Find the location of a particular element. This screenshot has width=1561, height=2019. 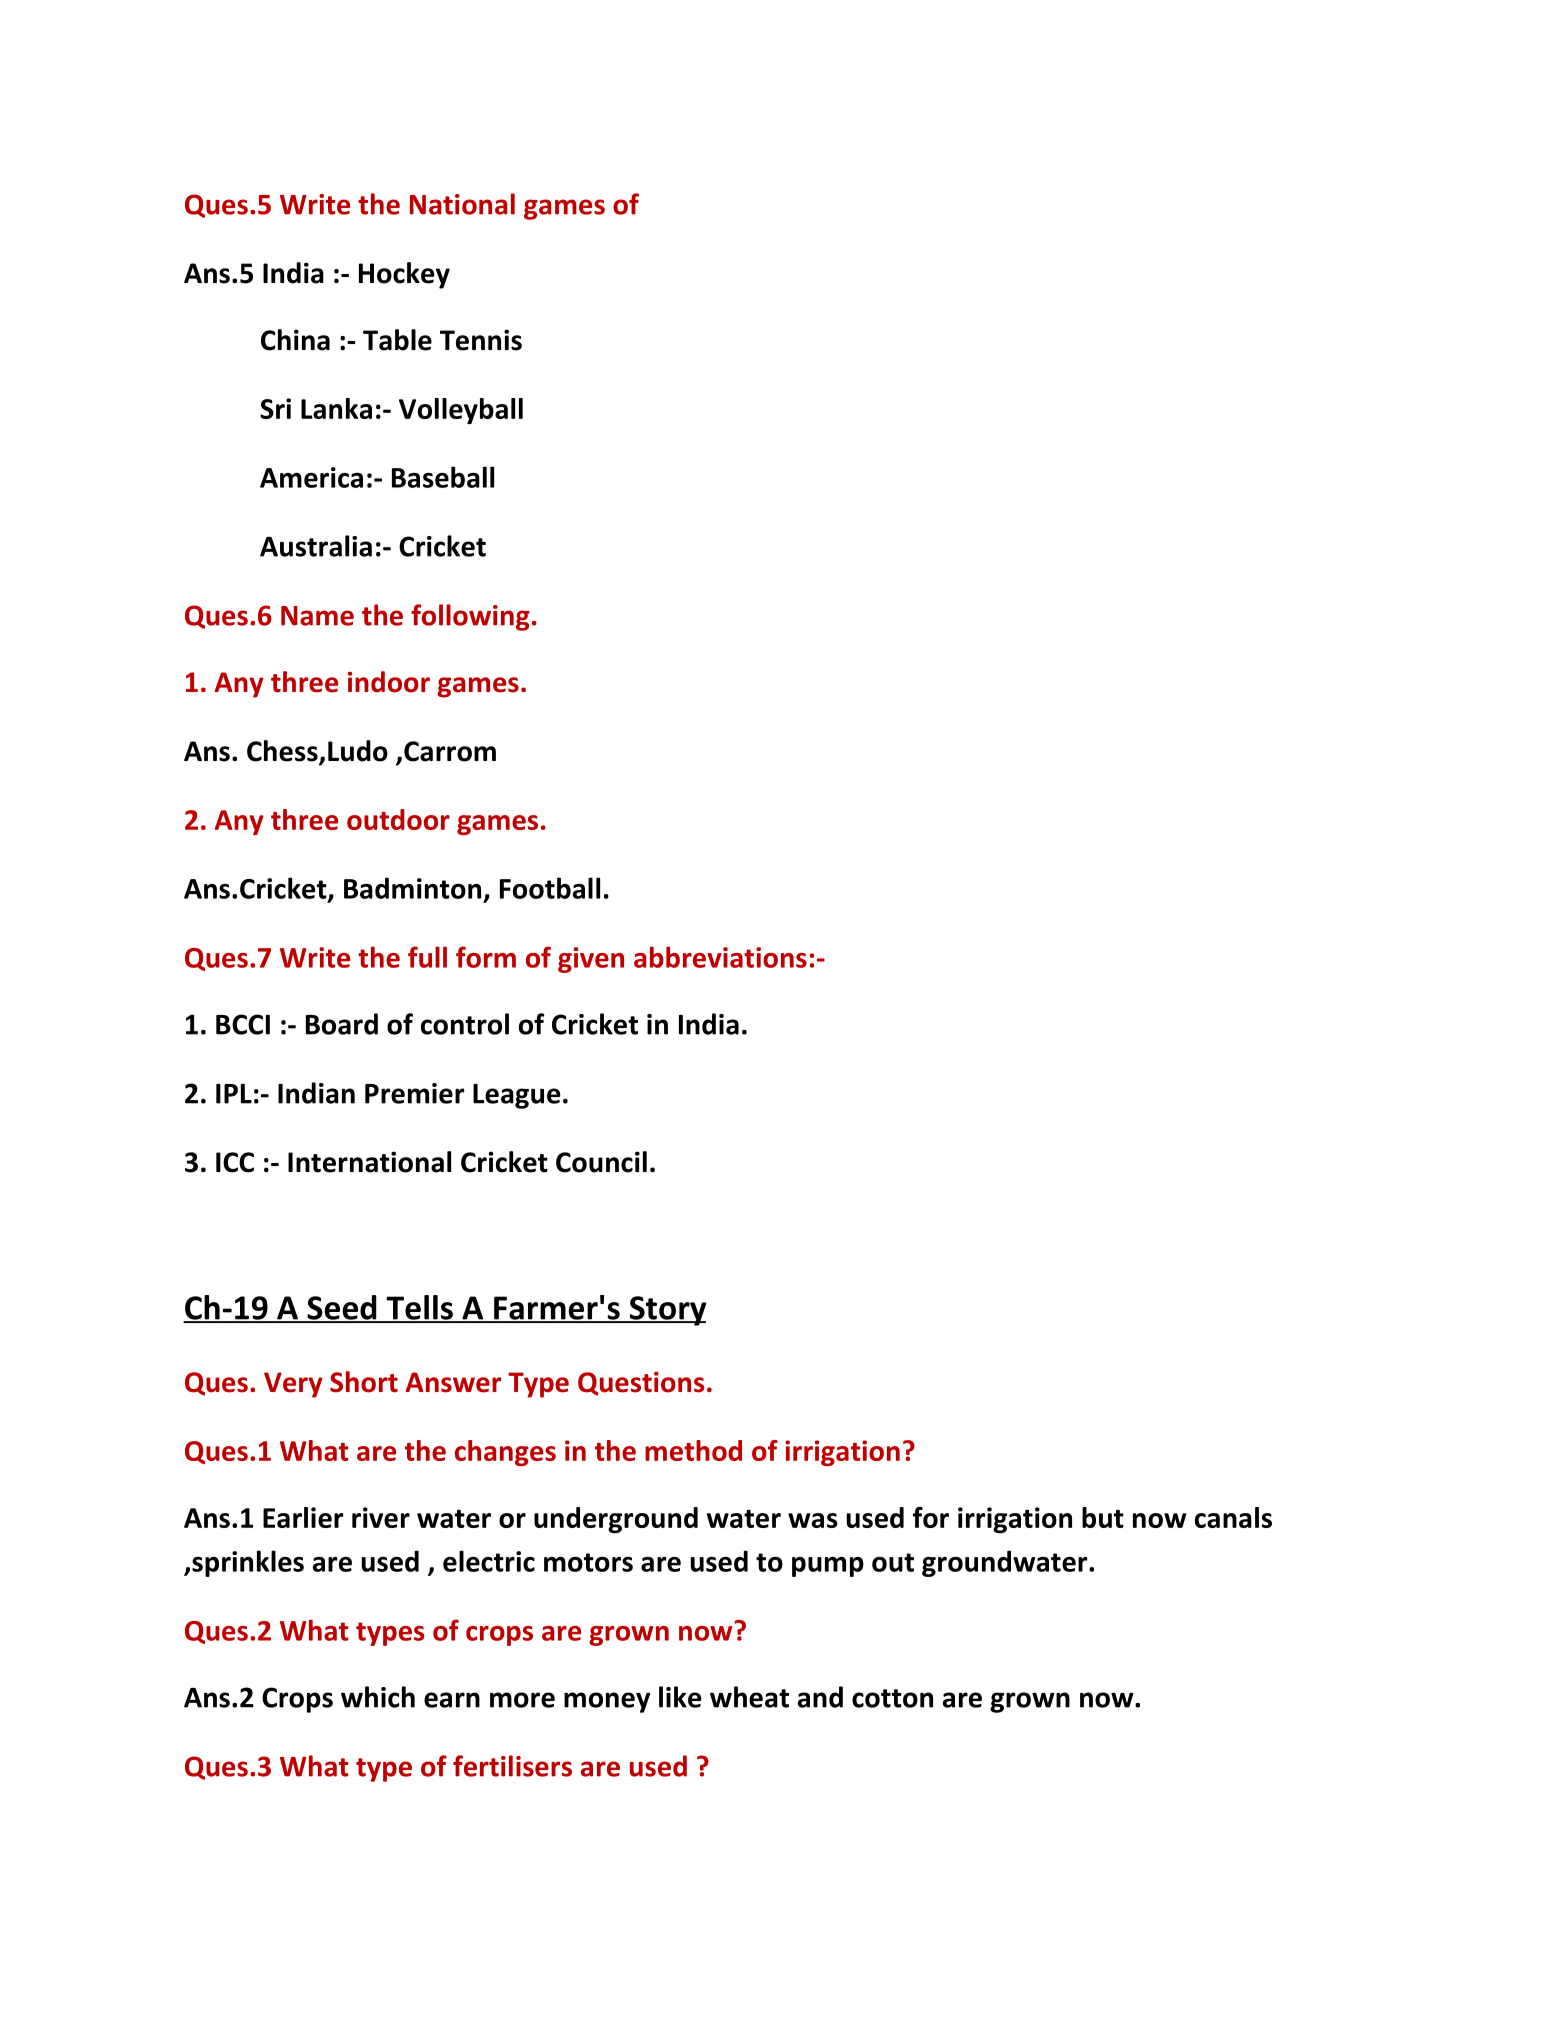

wheat is located at coordinates (749, 1697).
